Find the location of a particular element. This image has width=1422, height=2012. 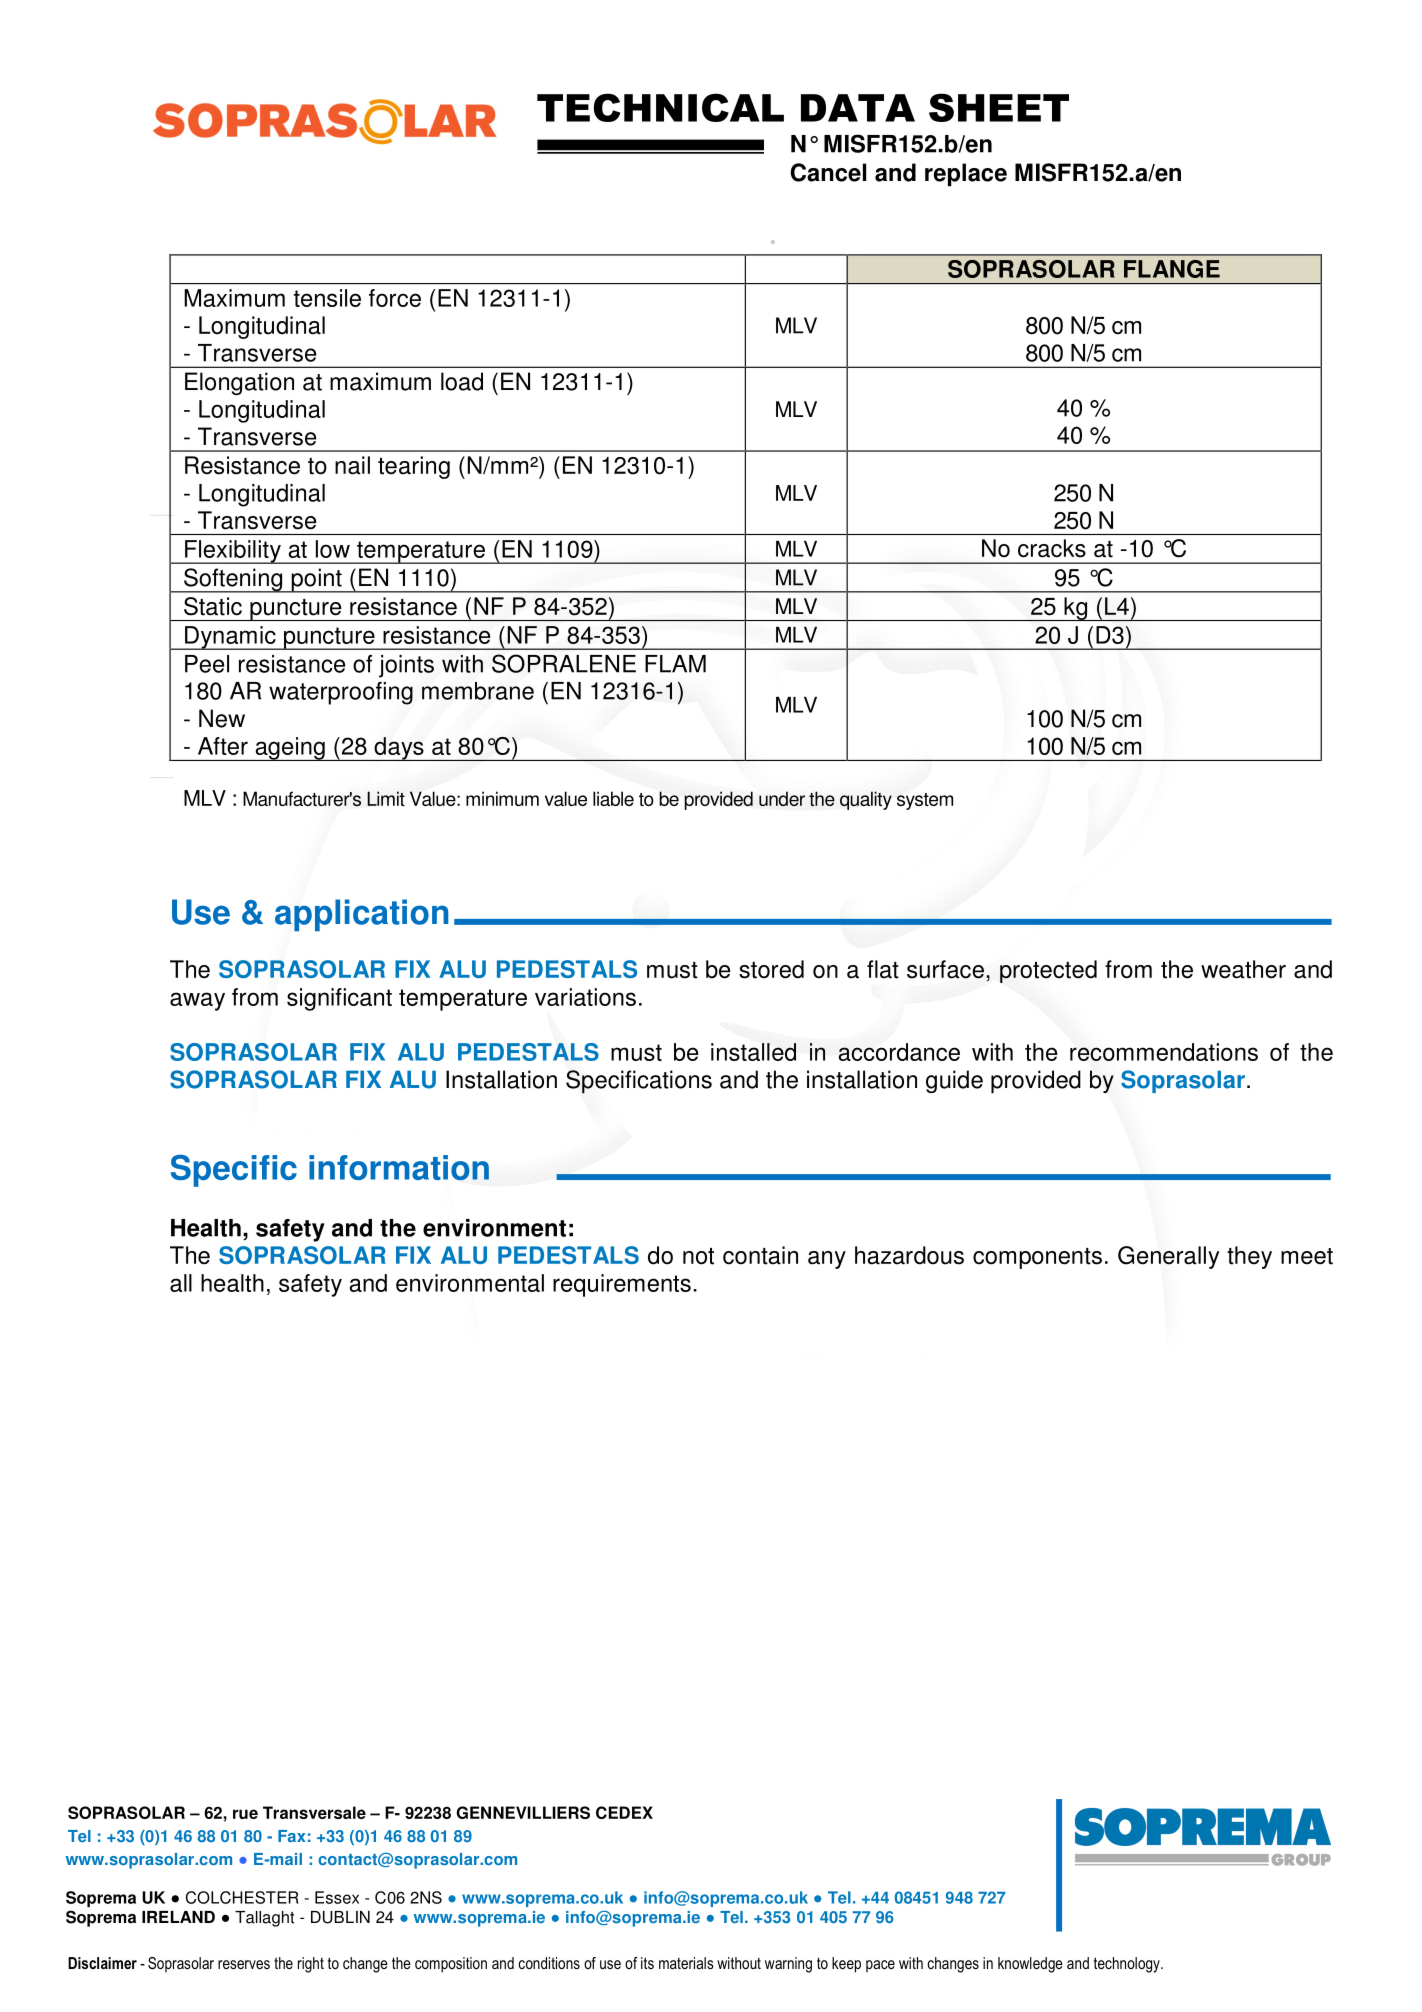

installed is located at coordinates (753, 1052).
